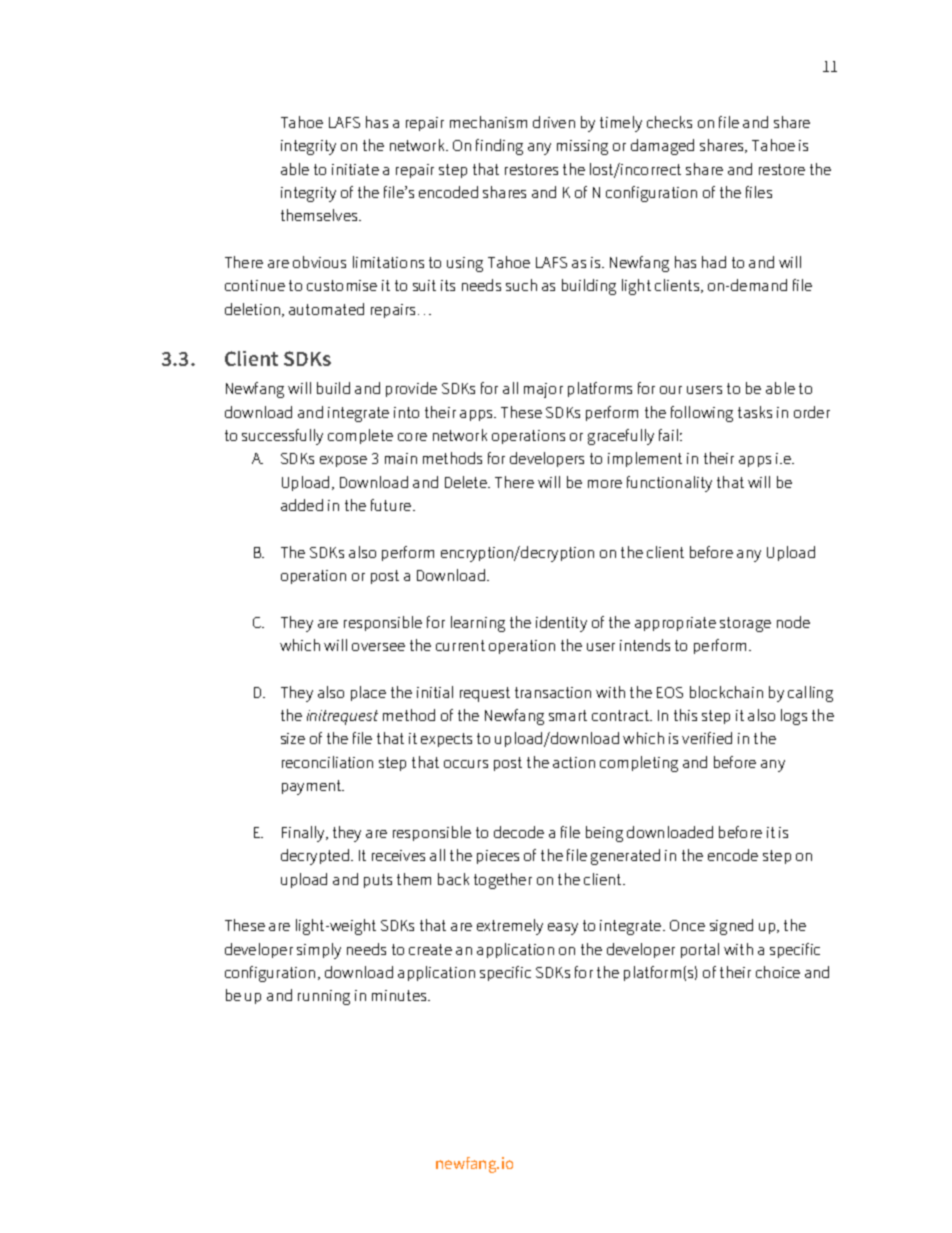  Describe the element at coordinates (499, 147) in the screenshot. I see `finding` at that location.
